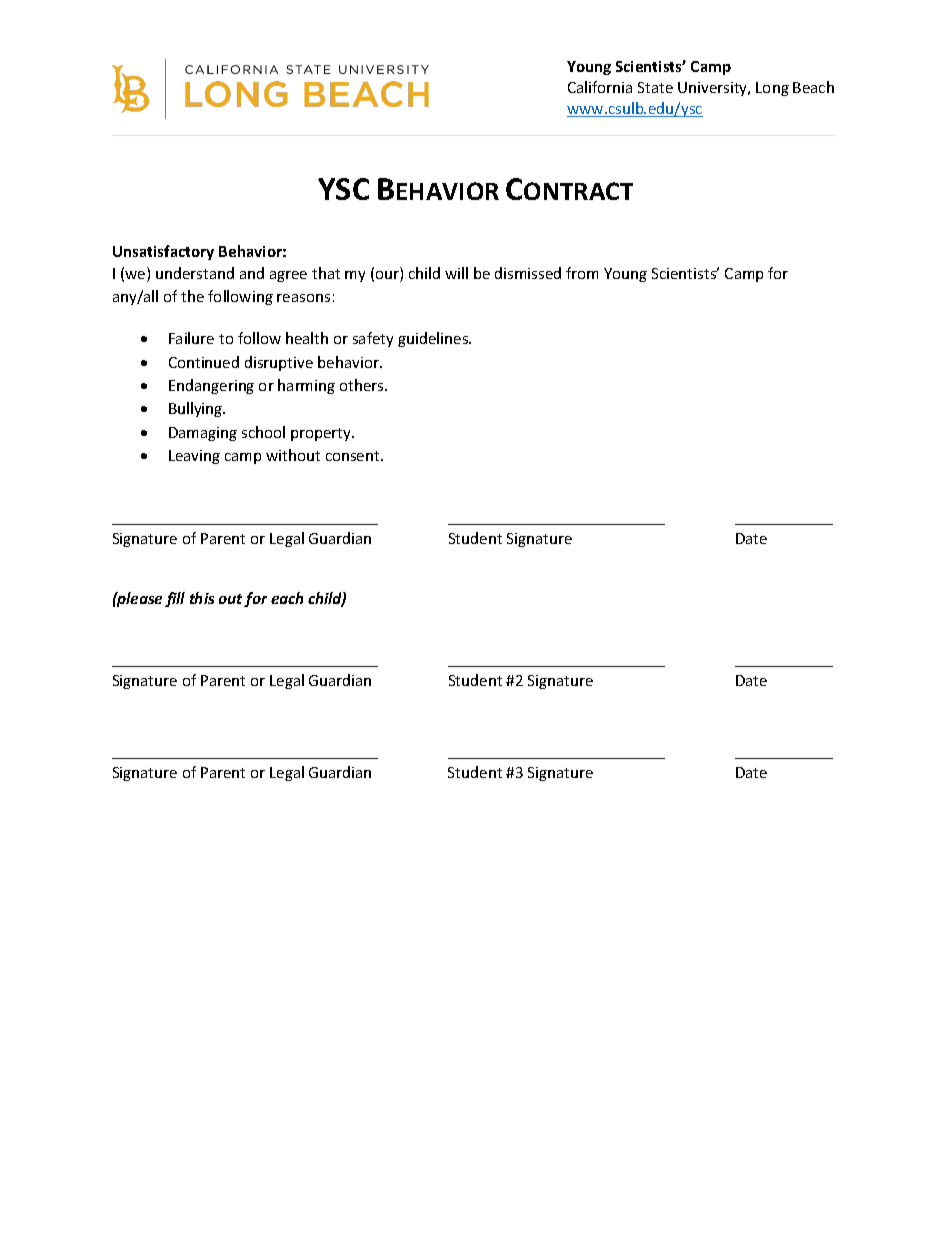 The height and width of the screenshot is (1233, 952). What do you see at coordinates (322, 434) in the screenshot?
I see `property` at bounding box center [322, 434].
